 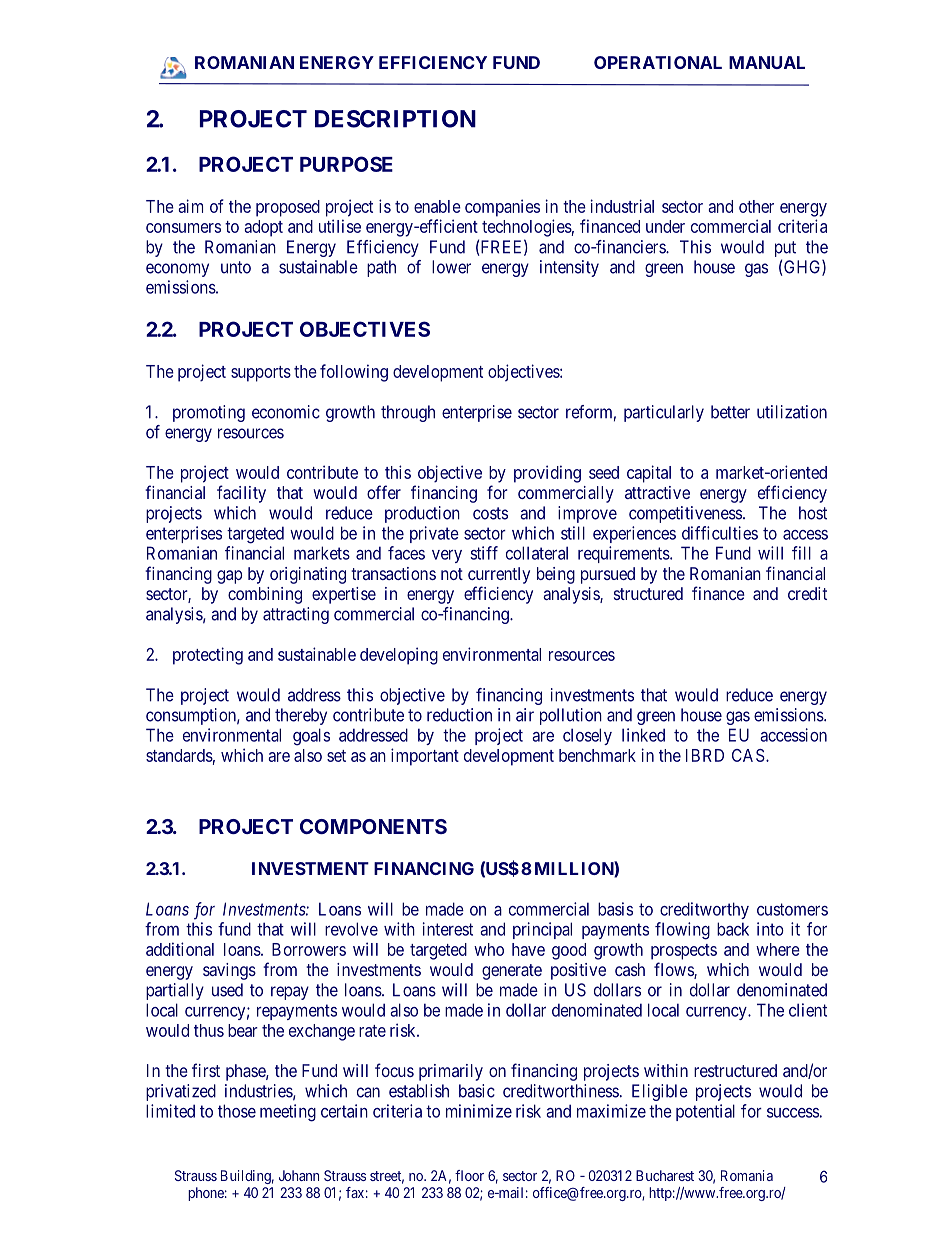 What do you see at coordinates (209, 413) in the document?
I see `promoting` at bounding box center [209, 413].
